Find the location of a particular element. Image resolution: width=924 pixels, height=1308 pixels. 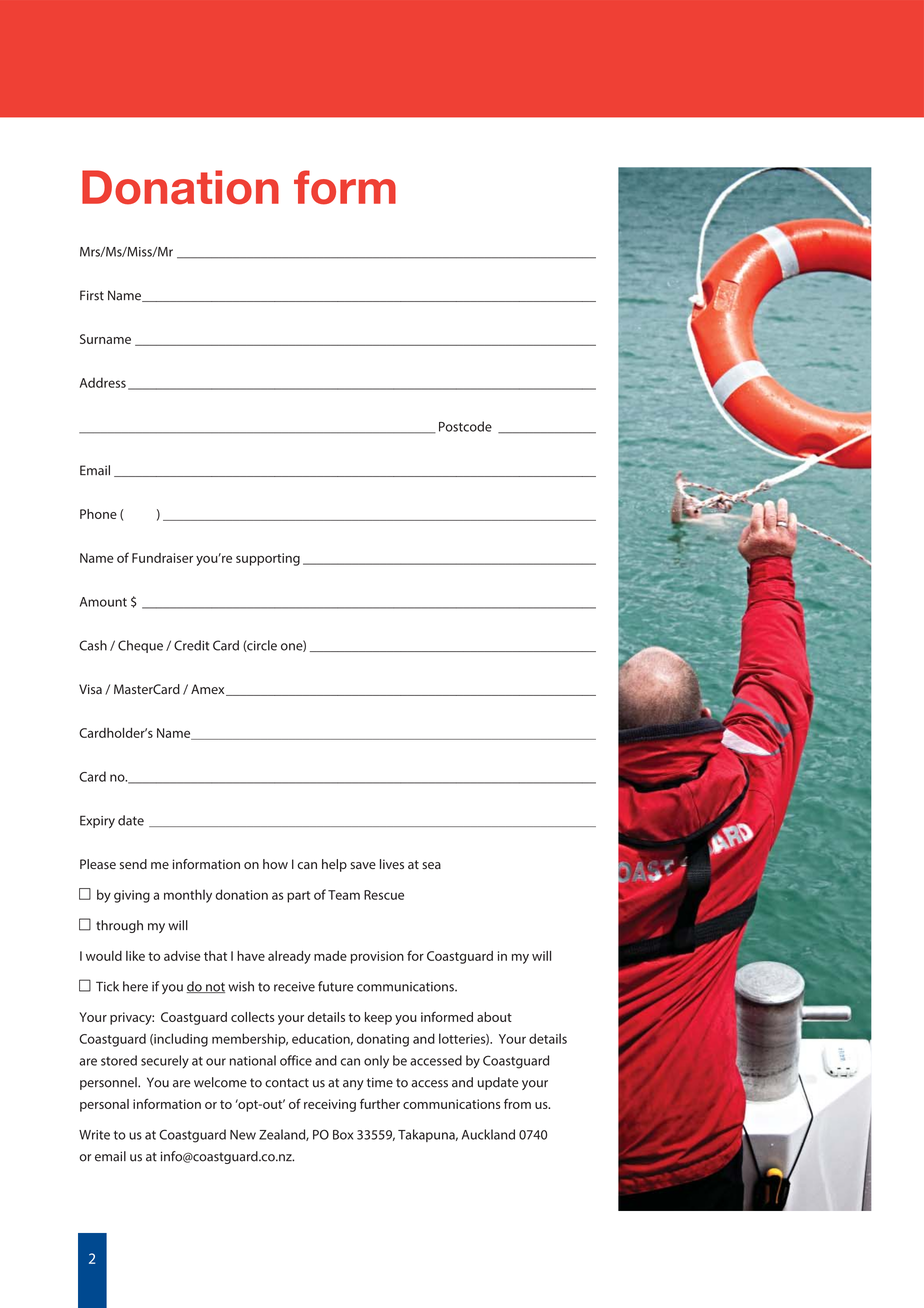

how is located at coordinates (275, 864).
